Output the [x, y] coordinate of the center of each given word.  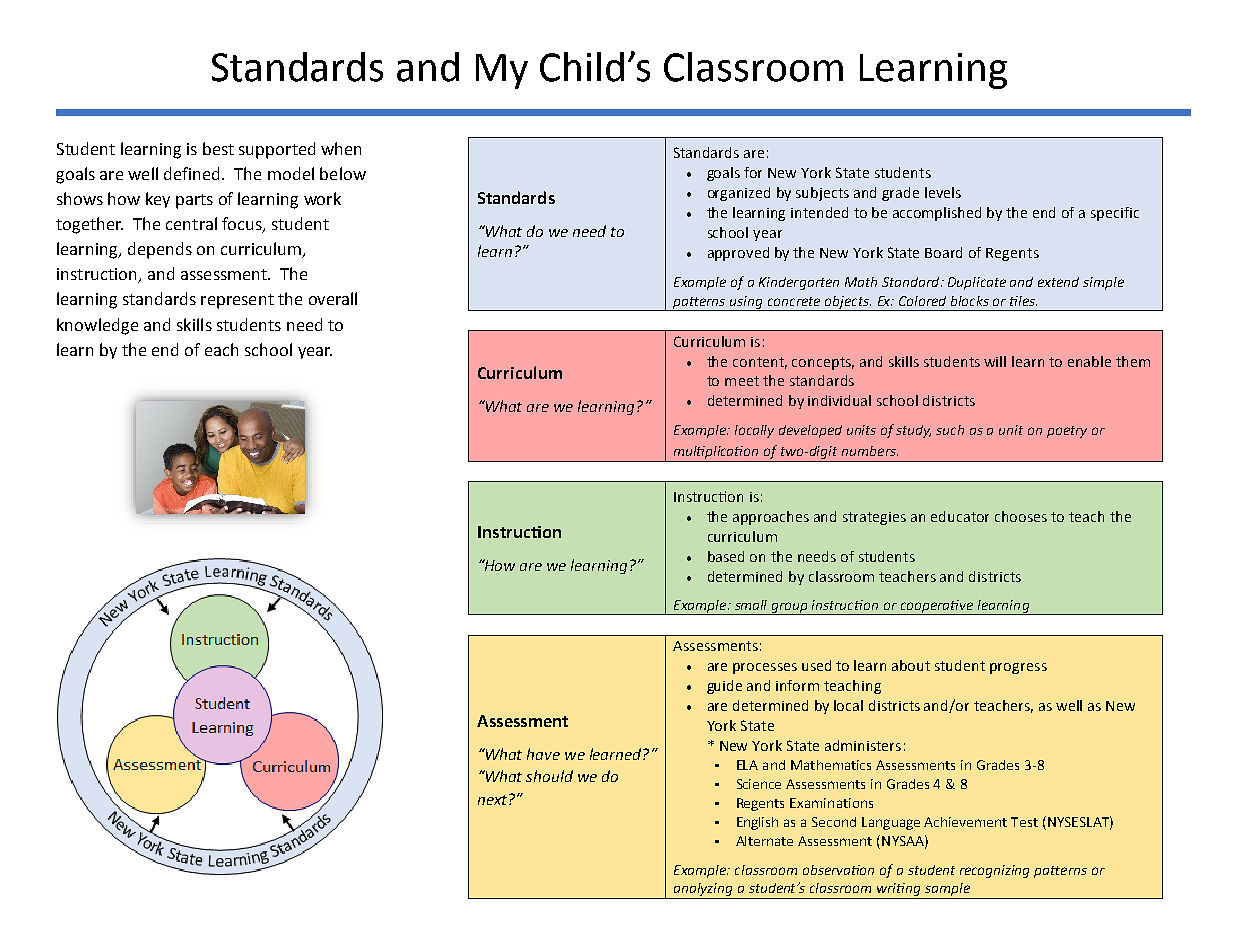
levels [943, 192]
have [543, 754]
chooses [1021, 516]
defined [191, 173]
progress [1018, 668]
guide [724, 687]
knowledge [97, 326]
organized [739, 194]
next [494, 799]
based [726, 556]
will [995, 361]
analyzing [704, 891]
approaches [771, 518]
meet [742, 381]
